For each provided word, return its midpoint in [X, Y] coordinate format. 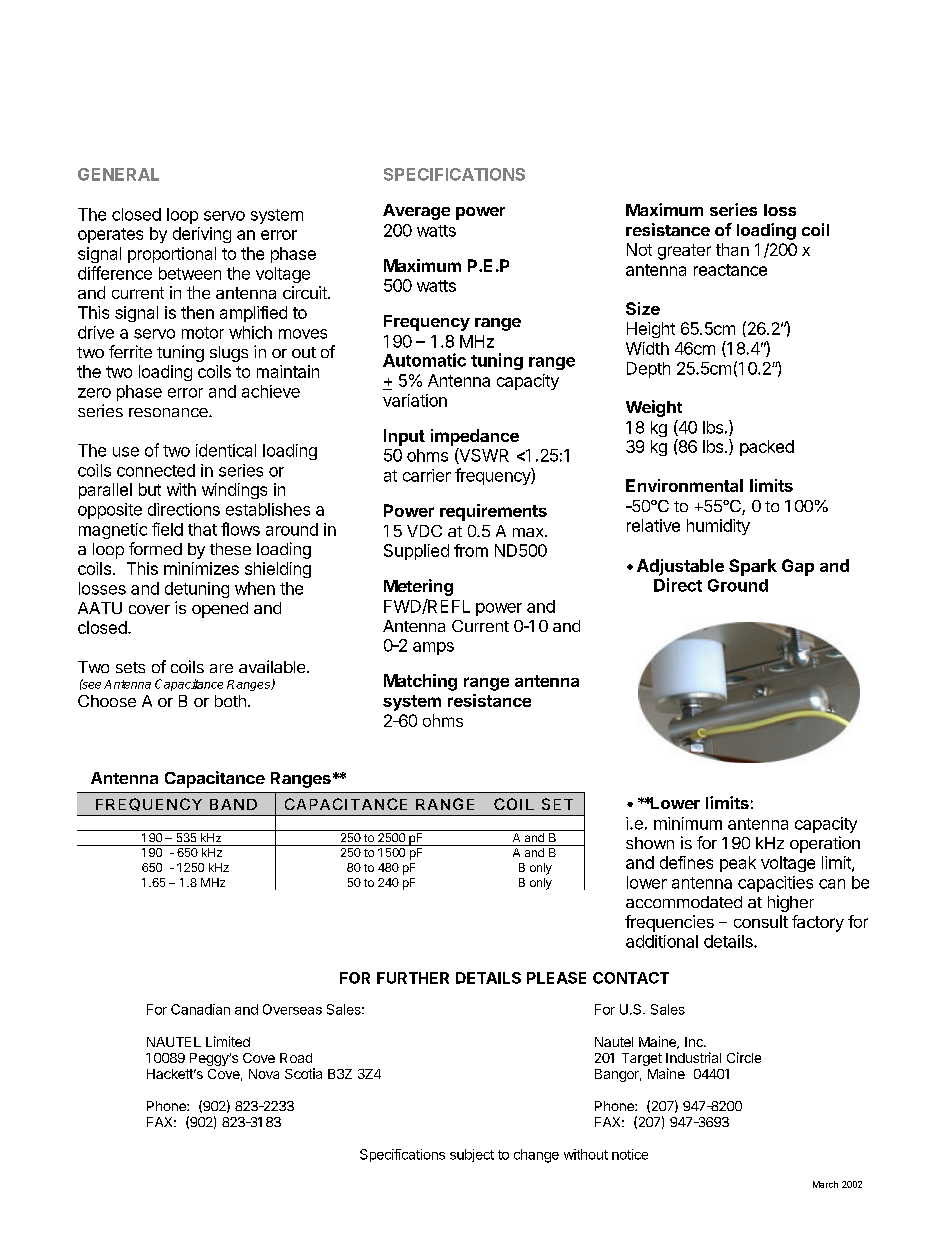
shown [650, 843]
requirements [493, 512]
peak [738, 864]
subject [472, 1155]
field [167, 529]
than [732, 249]
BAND [233, 804]
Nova [264, 1074]
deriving [202, 235]
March [825, 1184]
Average [416, 212]
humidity [718, 527]
